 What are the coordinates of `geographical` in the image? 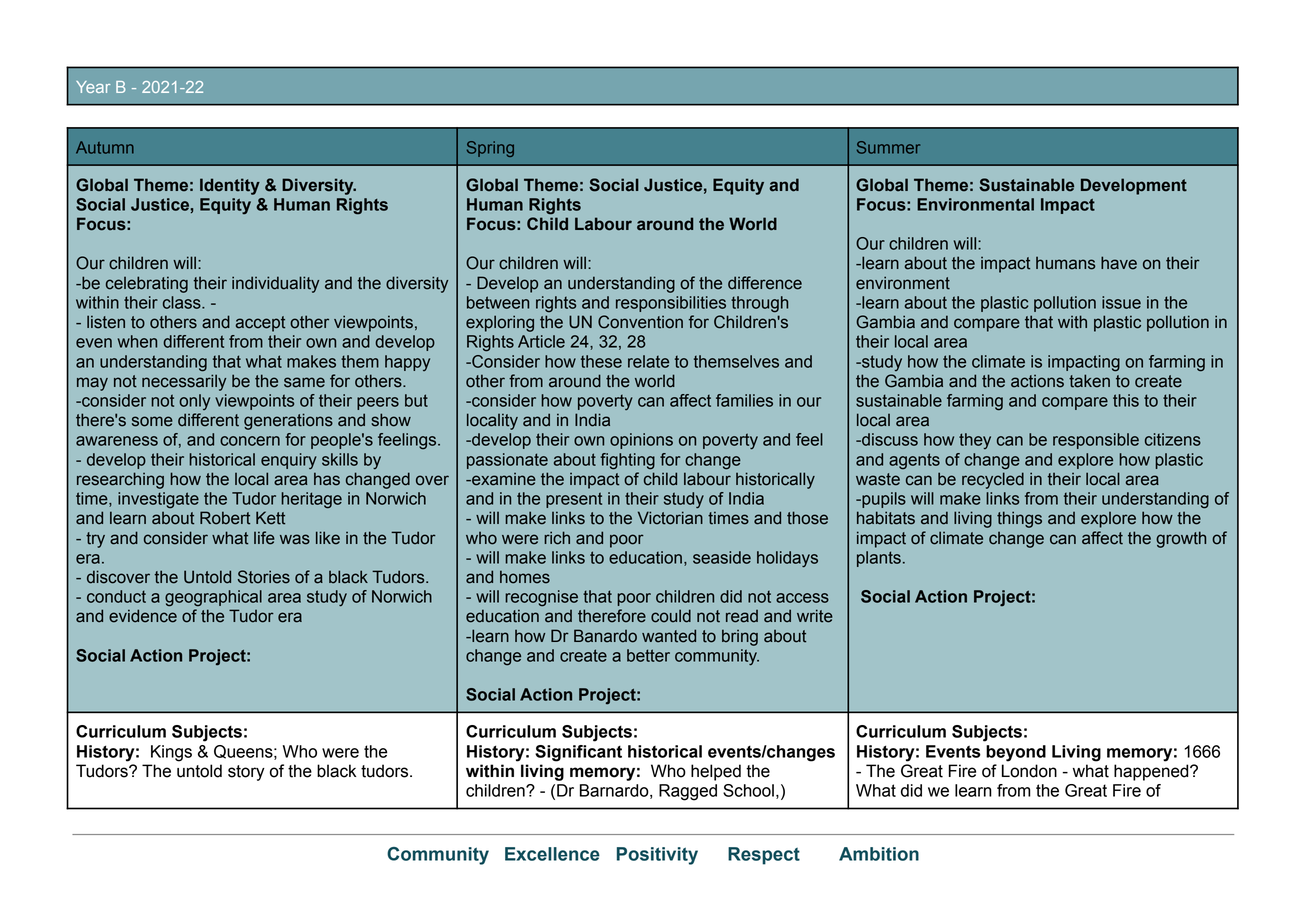 It's located at (213, 598).
